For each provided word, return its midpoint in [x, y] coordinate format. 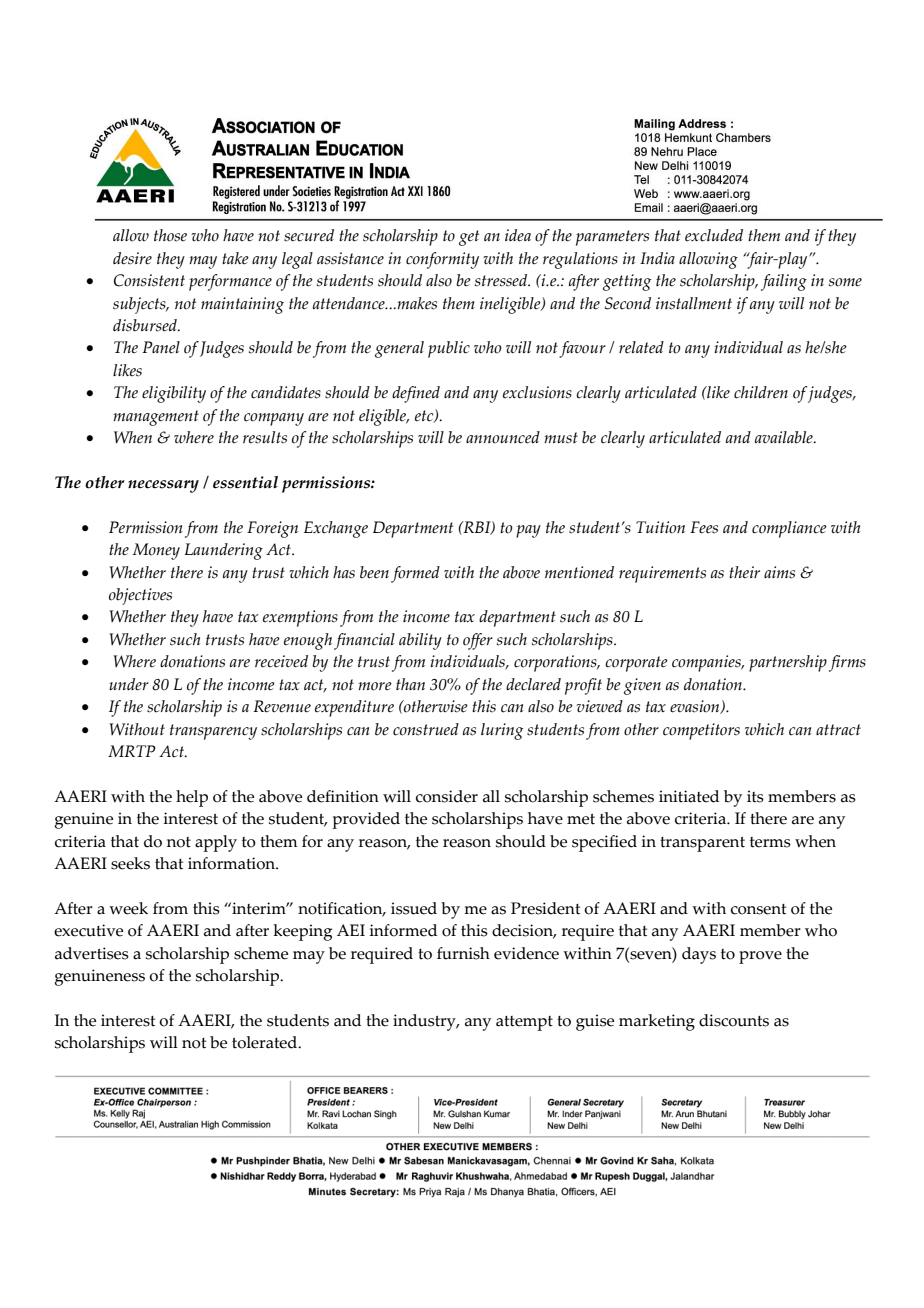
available [785, 437]
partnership [788, 663]
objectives [140, 596]
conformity [442, 260]
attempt [524, 1023]
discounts [734, 1020]
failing [784, 282]
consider [447, 796]
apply [216, 843]
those [170, 235]
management [156, 418]
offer [478, 641]
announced [503, 437]
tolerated [266, 1042]
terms [770, 842]
